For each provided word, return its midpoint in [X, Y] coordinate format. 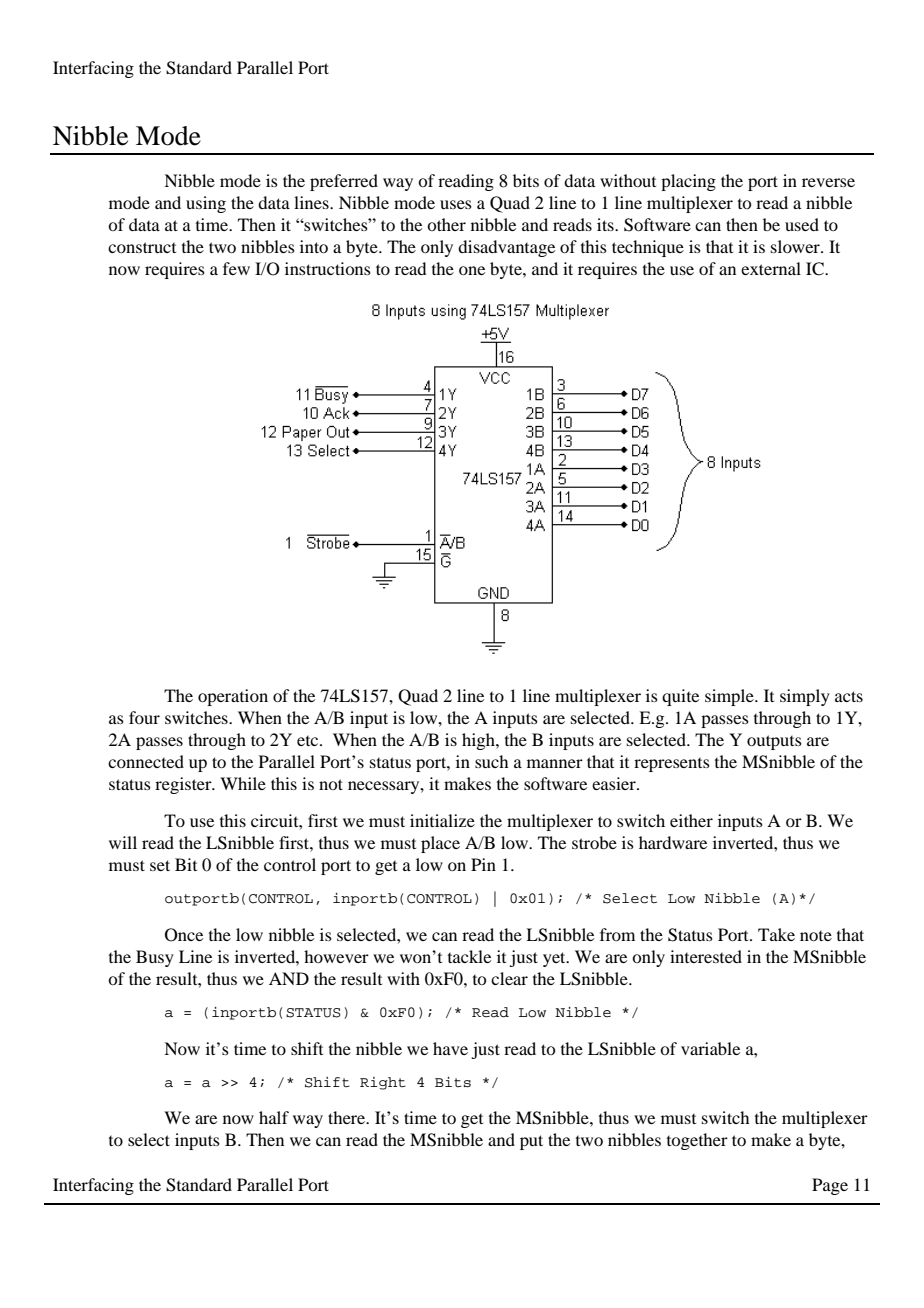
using [206, 204]
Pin [483, 864]
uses [456, 204]
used [802, 224]
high [479, 741]
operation [233, 697]
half [274, 1117]
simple [730, 697]
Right [383, 1083]
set [160, 865]
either [691, 820]
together [697, 1141]
